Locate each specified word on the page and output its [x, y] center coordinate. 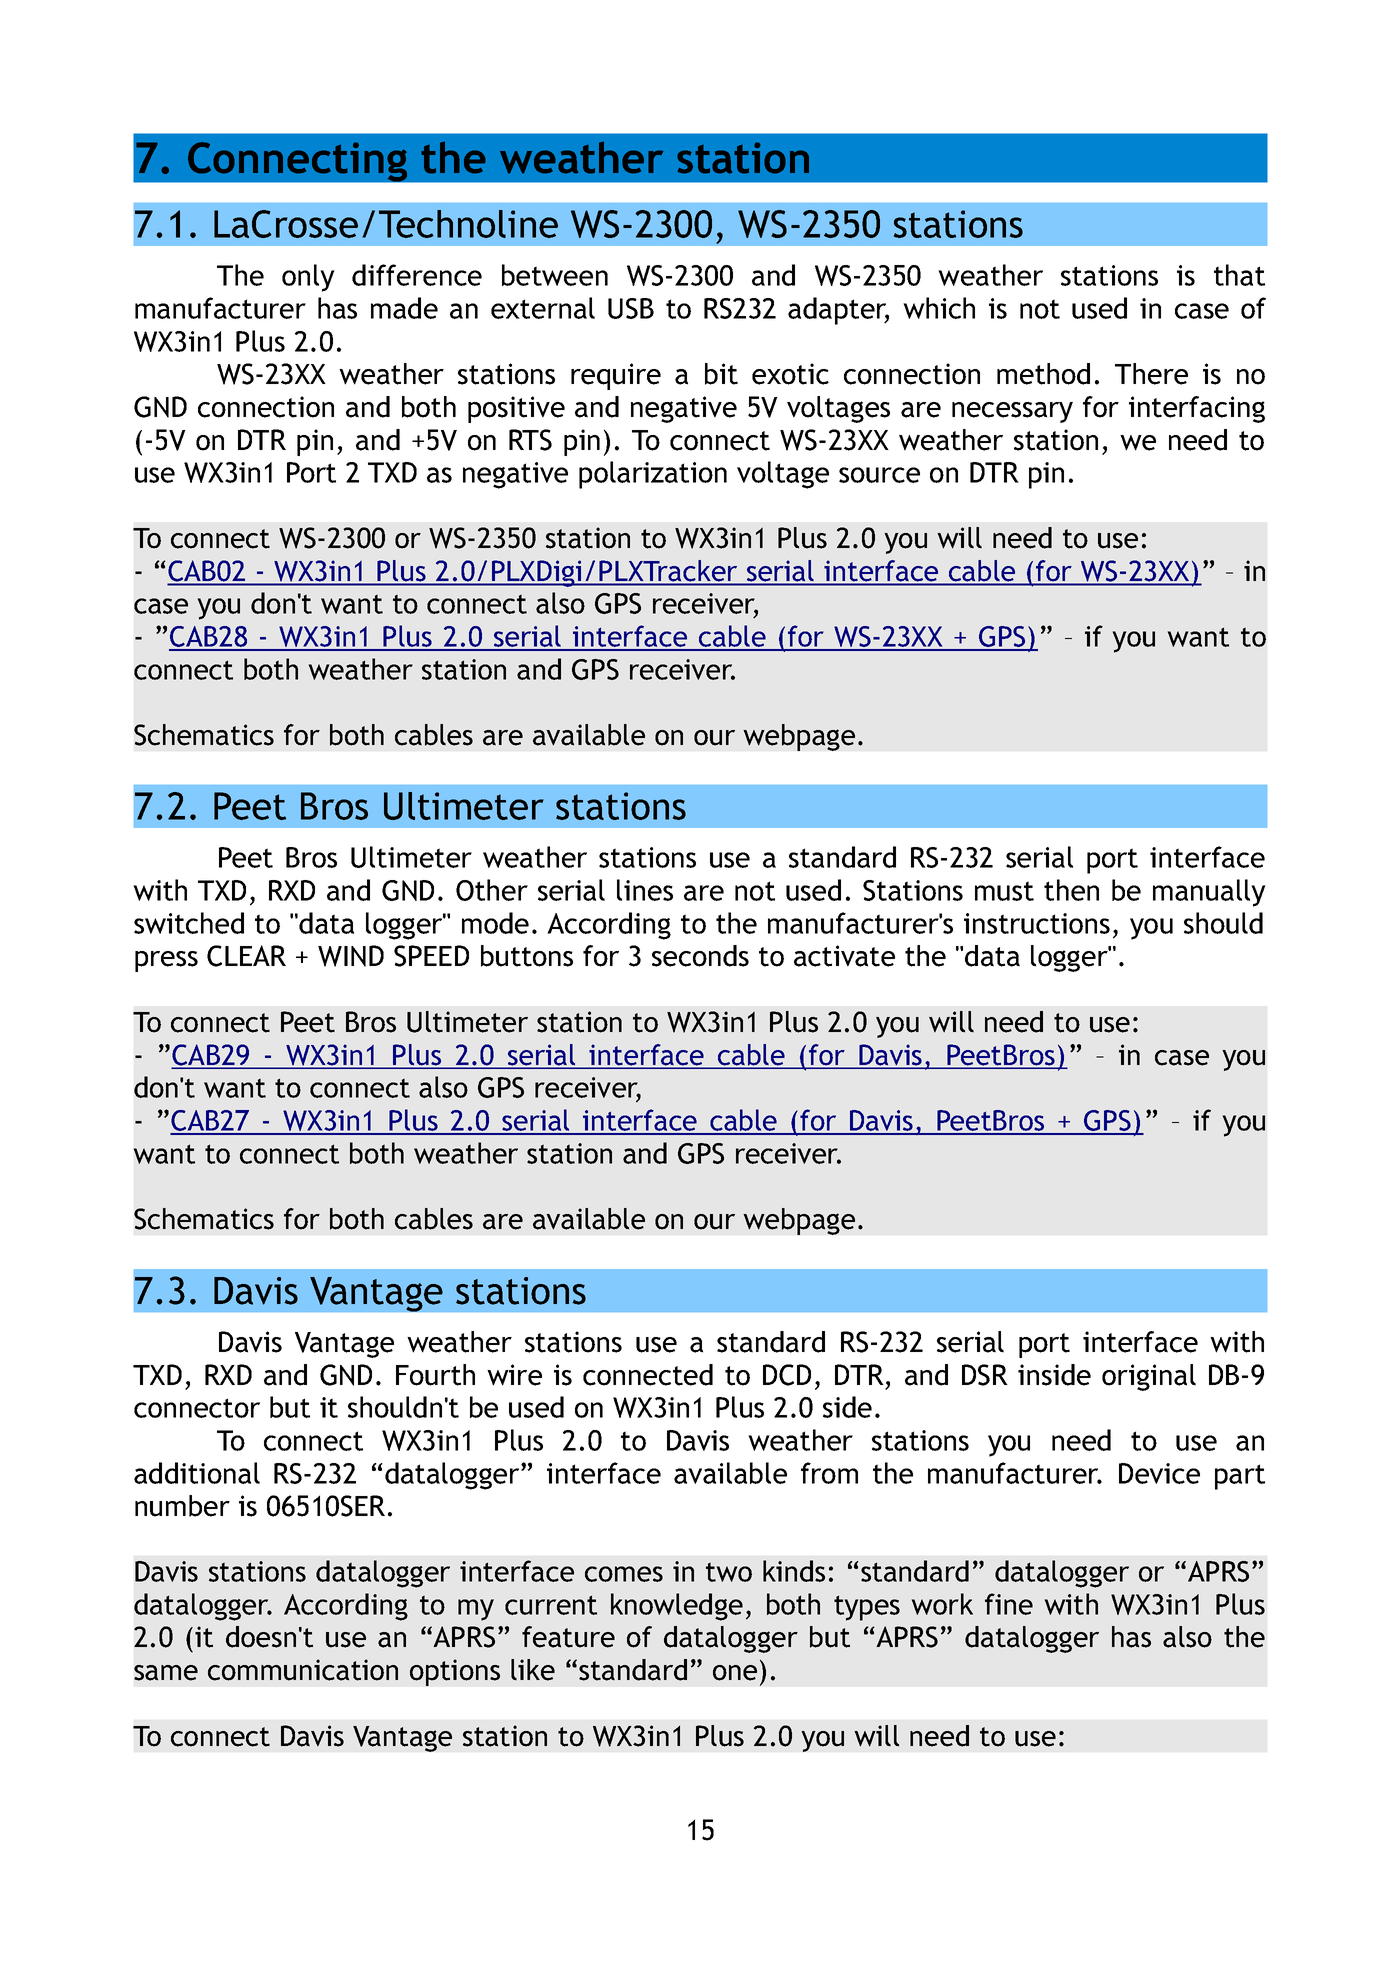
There [1151, 374]
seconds [700, 956]
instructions [1037, 923]
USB [631, 308]
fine [1009, 1604]
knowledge [677, 1607]
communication [303, 1670]
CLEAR [246, 956]
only [308, 278]
